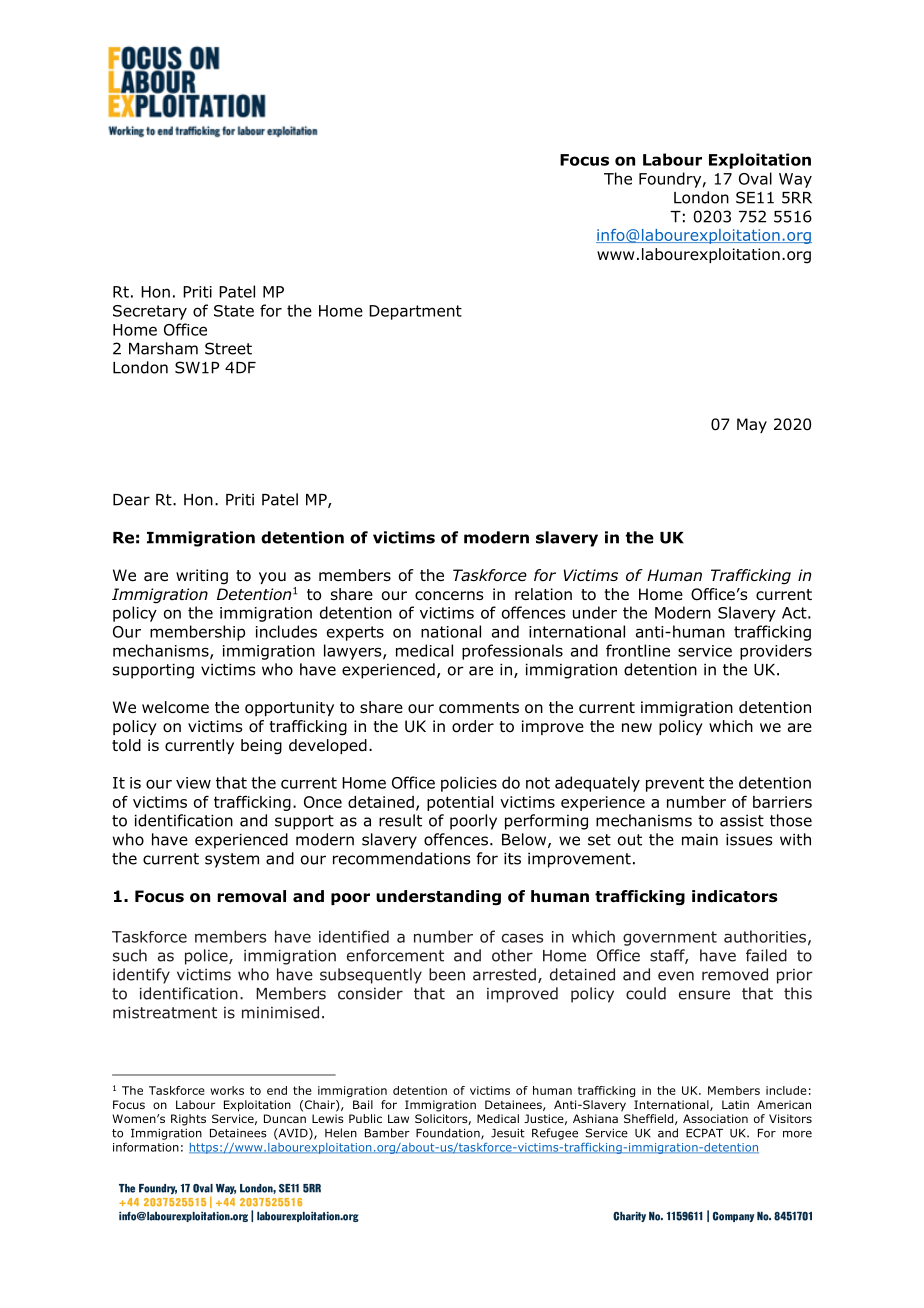 The width and height of the page is (924, 1308). Describe the element at coordinates (234, 311) in the page. I see `State` at that location.
